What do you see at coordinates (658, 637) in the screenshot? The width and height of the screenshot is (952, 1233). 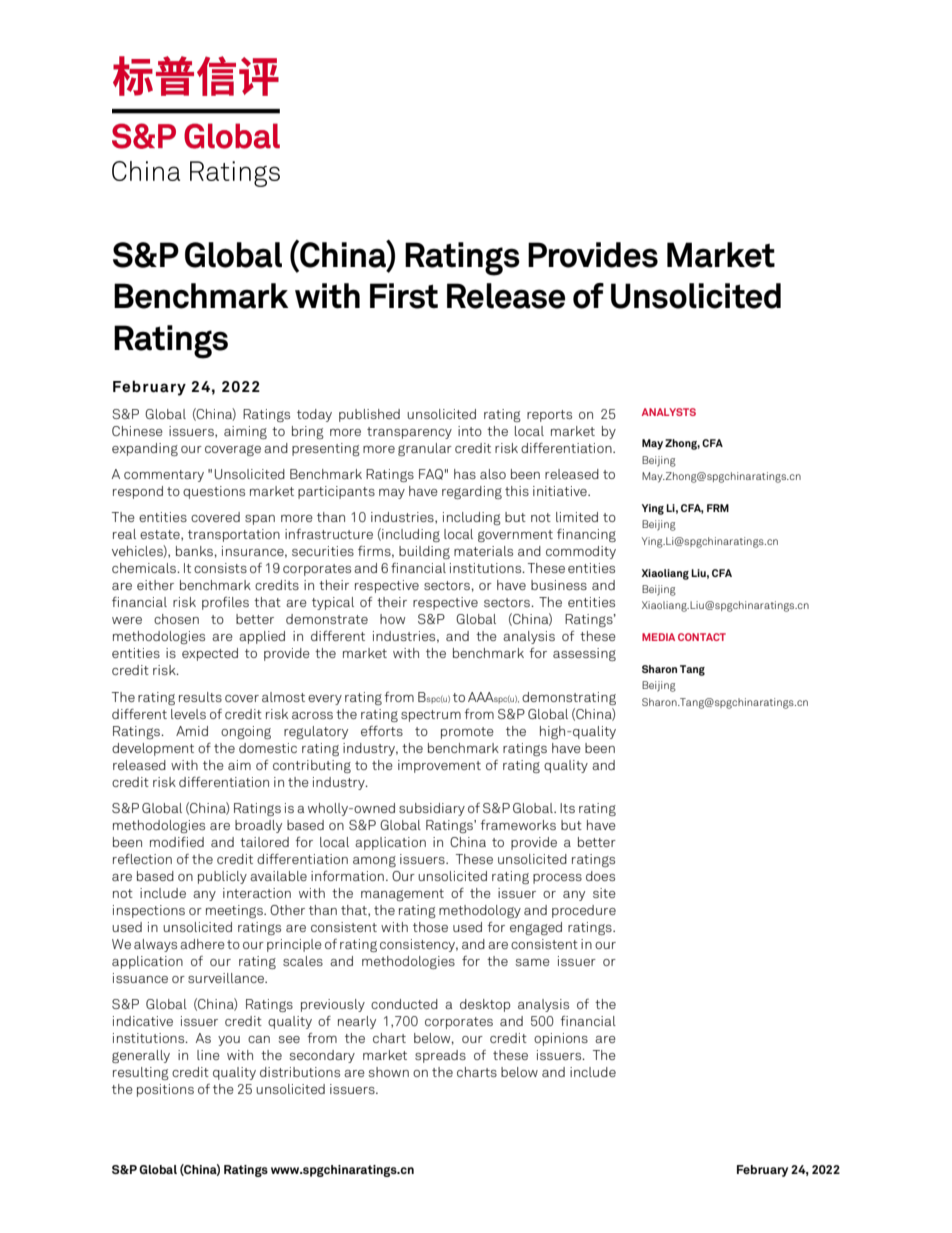 I see `MEDIA` at bounding box center [658, 637].
